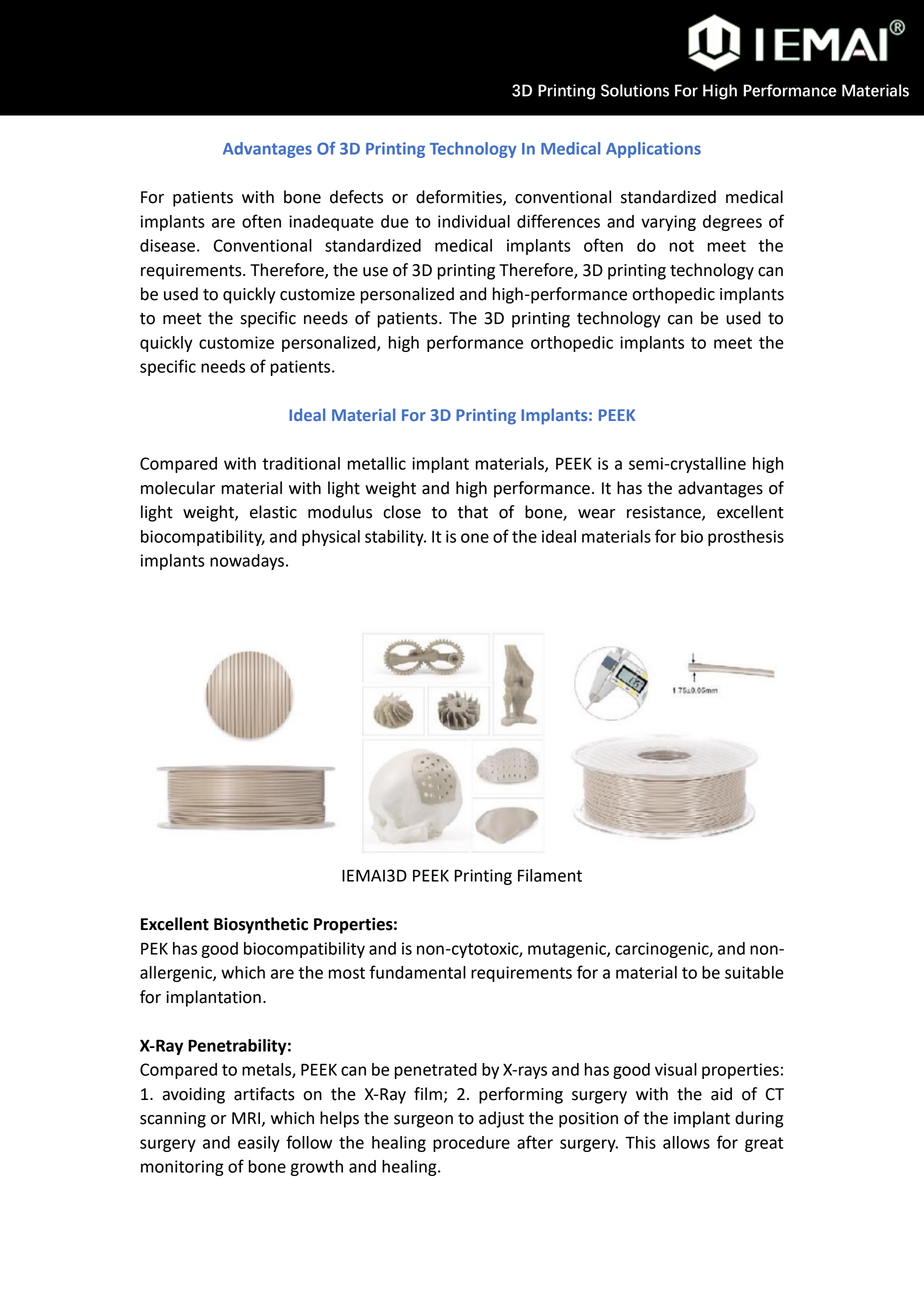 This image has height=1308, width=924. Describe the element at coordinates (246, 1118) in the image. I see `MRI` at that location.
